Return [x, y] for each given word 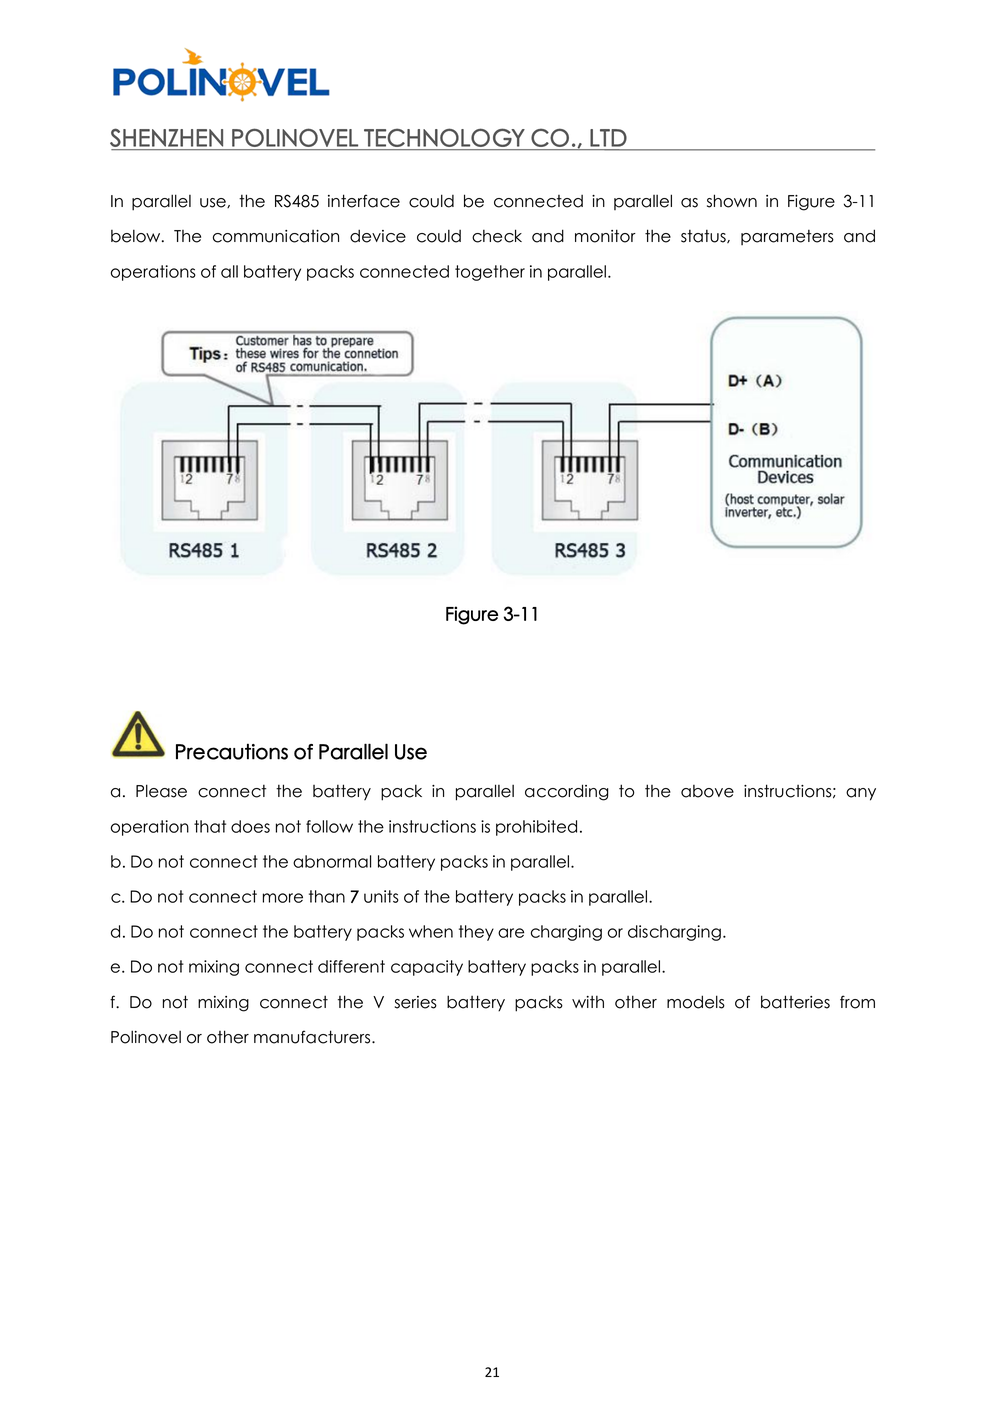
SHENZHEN [166, 137]
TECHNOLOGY [444, 138]
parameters [787, 237]
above [707, 791]
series [416, 1002]
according [567, 792]
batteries [795, 1002]
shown [732, 201]
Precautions [232, 751]
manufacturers [313, 1037]
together [490, 273]
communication [276, 236]
